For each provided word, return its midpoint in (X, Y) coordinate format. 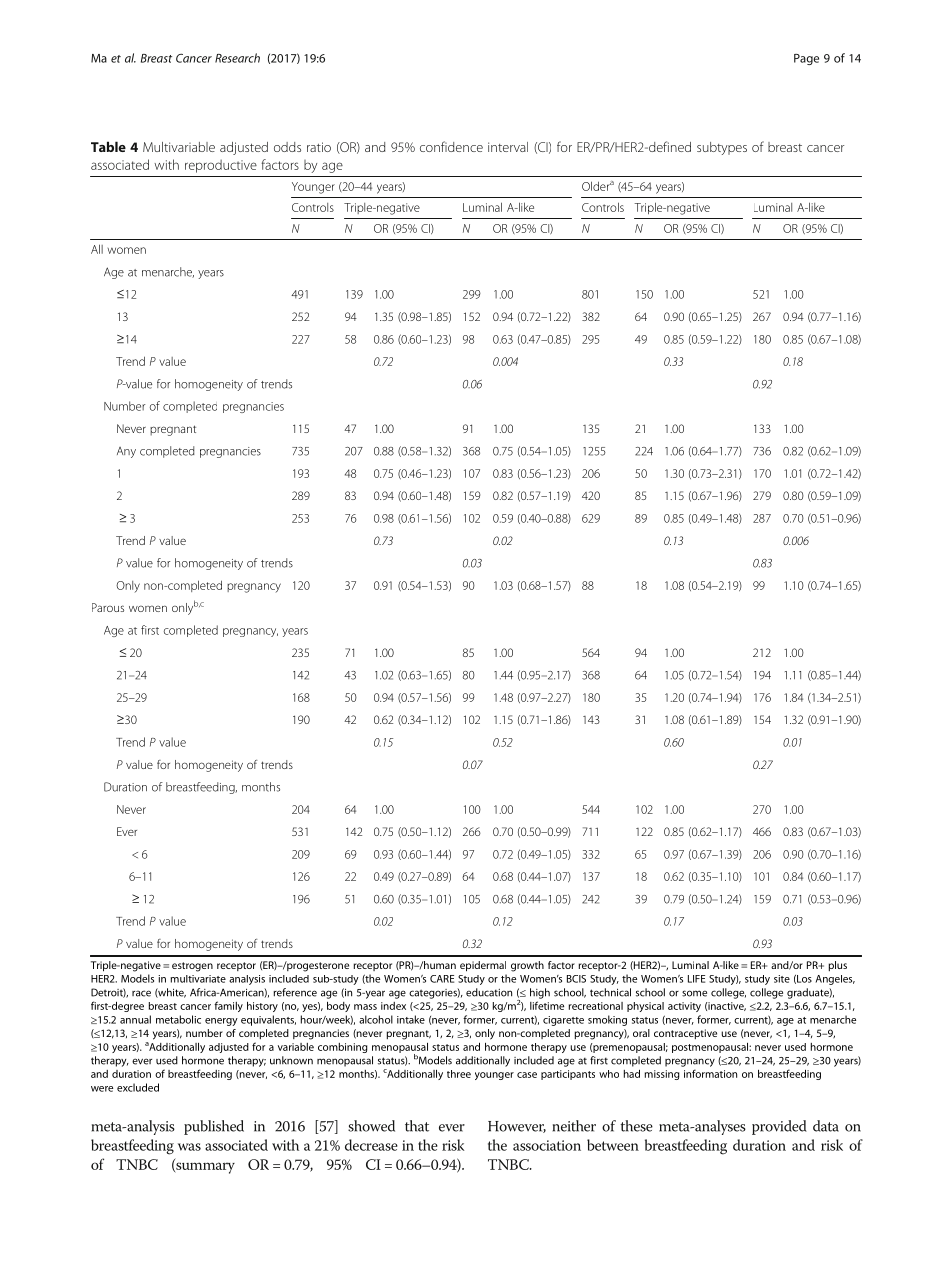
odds (287, 147)
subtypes (722, 148)
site (782, 979)
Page (806, 59)
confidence (451, 146)
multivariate (198, 979)
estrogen (192, 967)
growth (527, 966)
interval (508, 147)
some (694, 993)
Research (237, 58)
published (214, 1127)
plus (837, 966)
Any (126, 452)
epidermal (483, 966)
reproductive (221, 166)
